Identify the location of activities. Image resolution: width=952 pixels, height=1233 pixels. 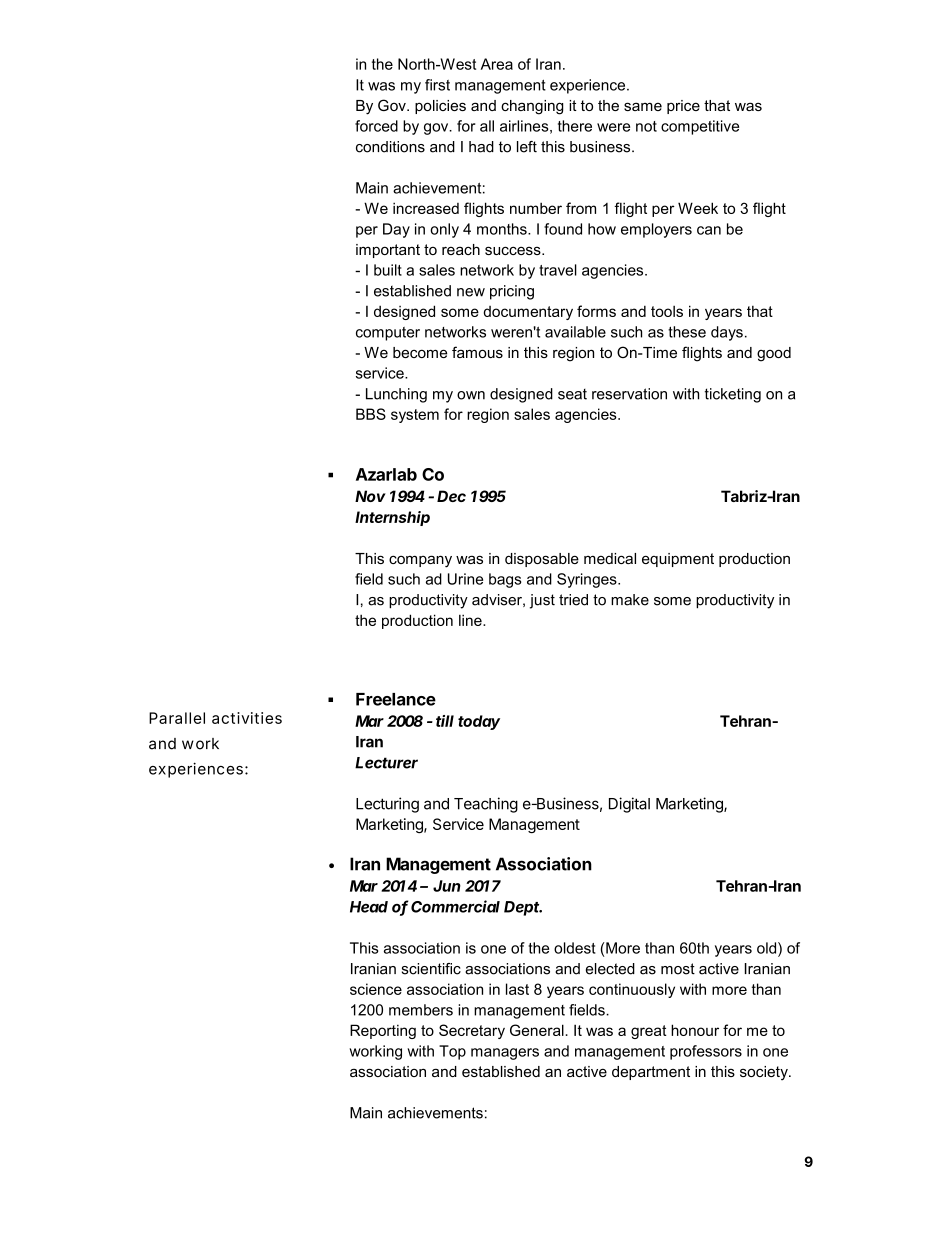
(247, 718).
